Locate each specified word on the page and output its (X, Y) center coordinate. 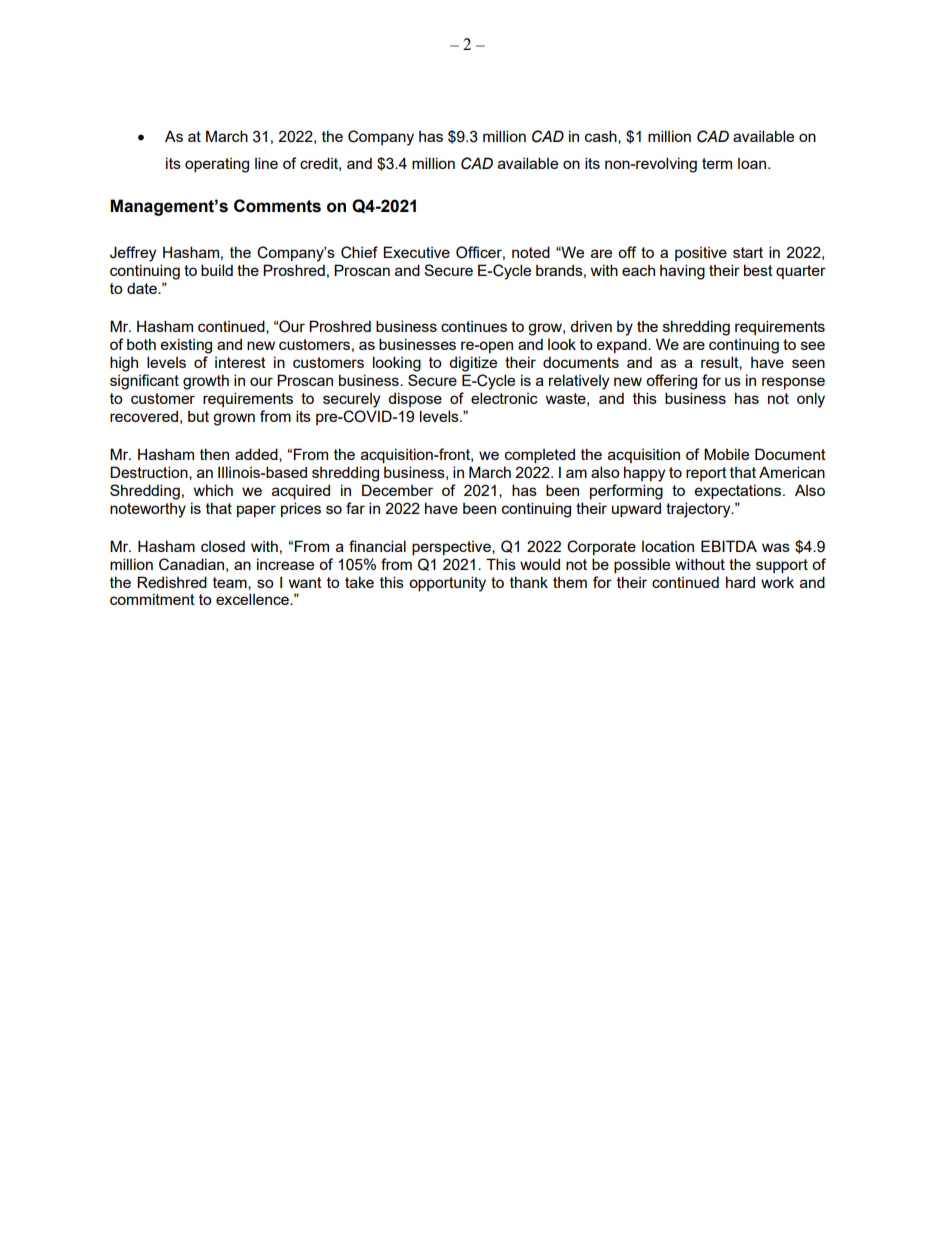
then (214, 454)
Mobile (726, 454)
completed (540, 455)
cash (602, 137)
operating (217, 165)
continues (474, 326)
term (717, 163)
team (231, 583)
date (143, 288)
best (758, 270)
